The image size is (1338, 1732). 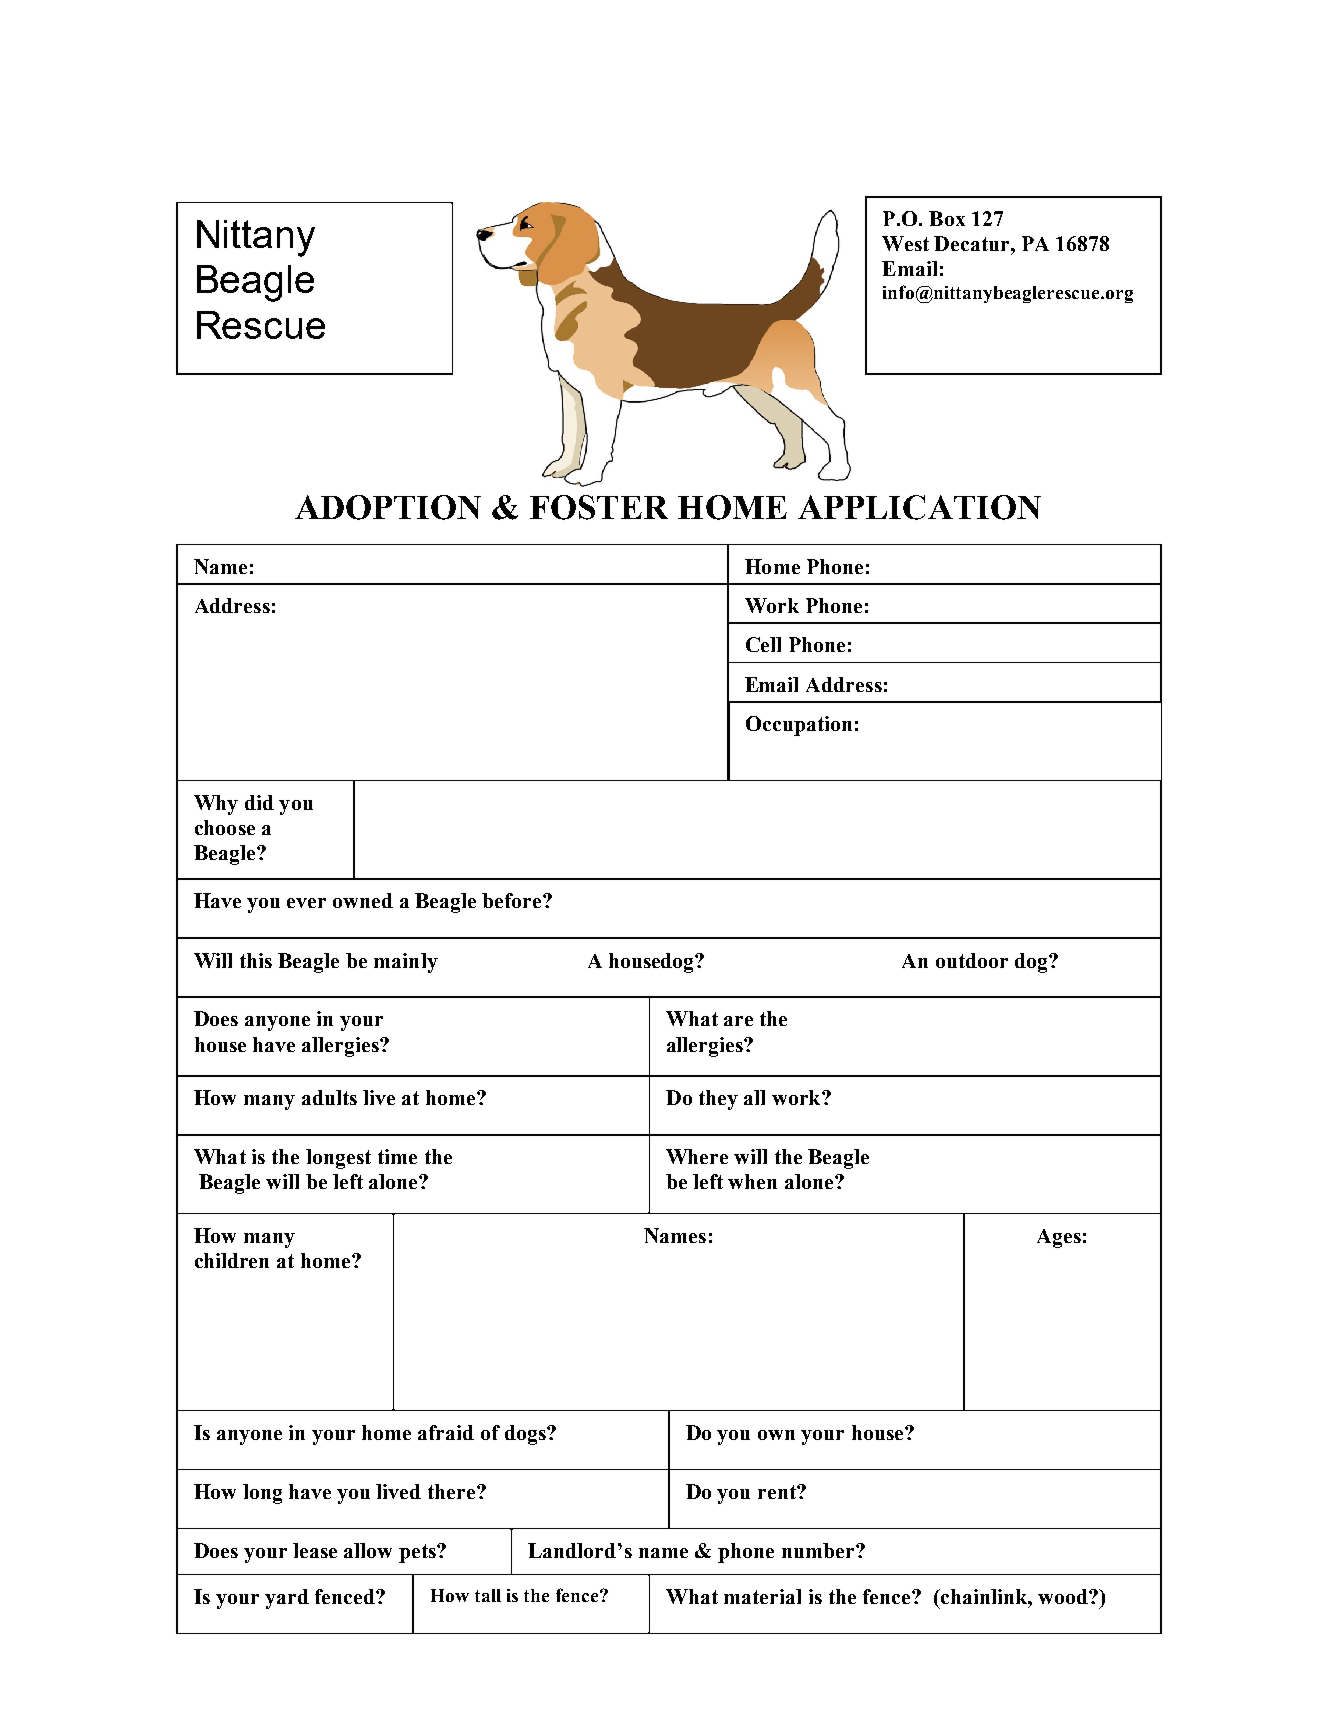 I want to click on lease, so click(x=315, y=1550).
